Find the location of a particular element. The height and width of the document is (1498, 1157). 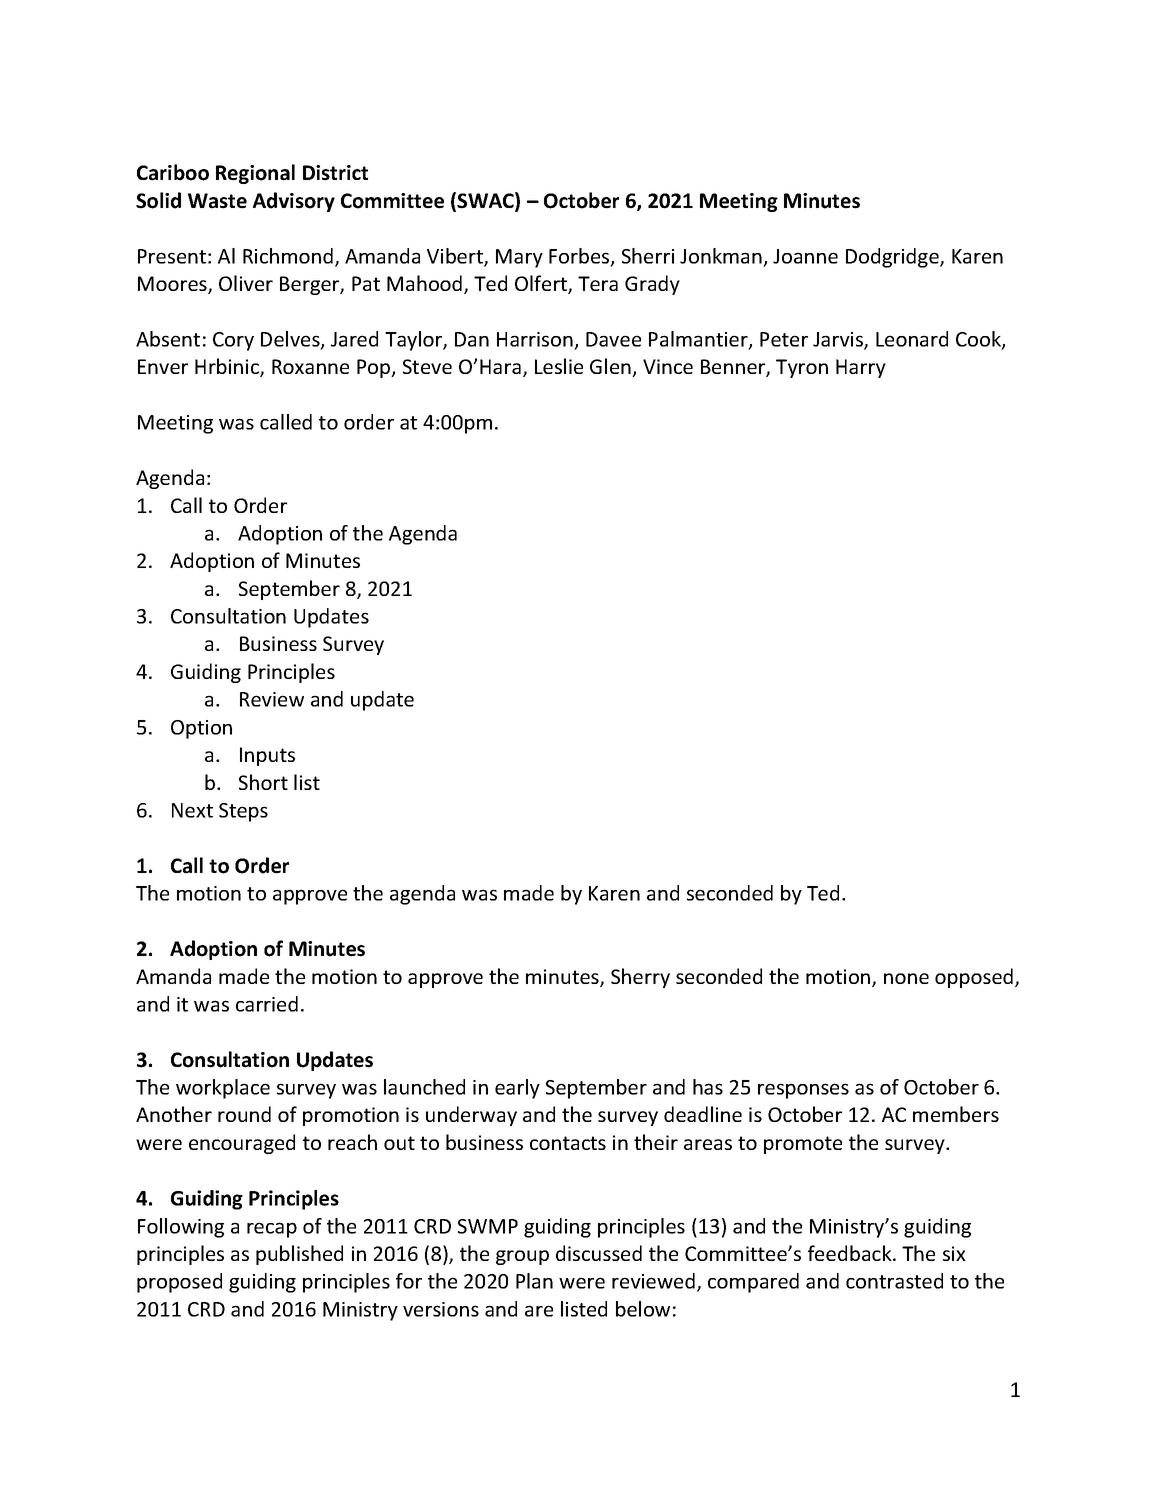

Joanne is located at coordinates (805, 256).
